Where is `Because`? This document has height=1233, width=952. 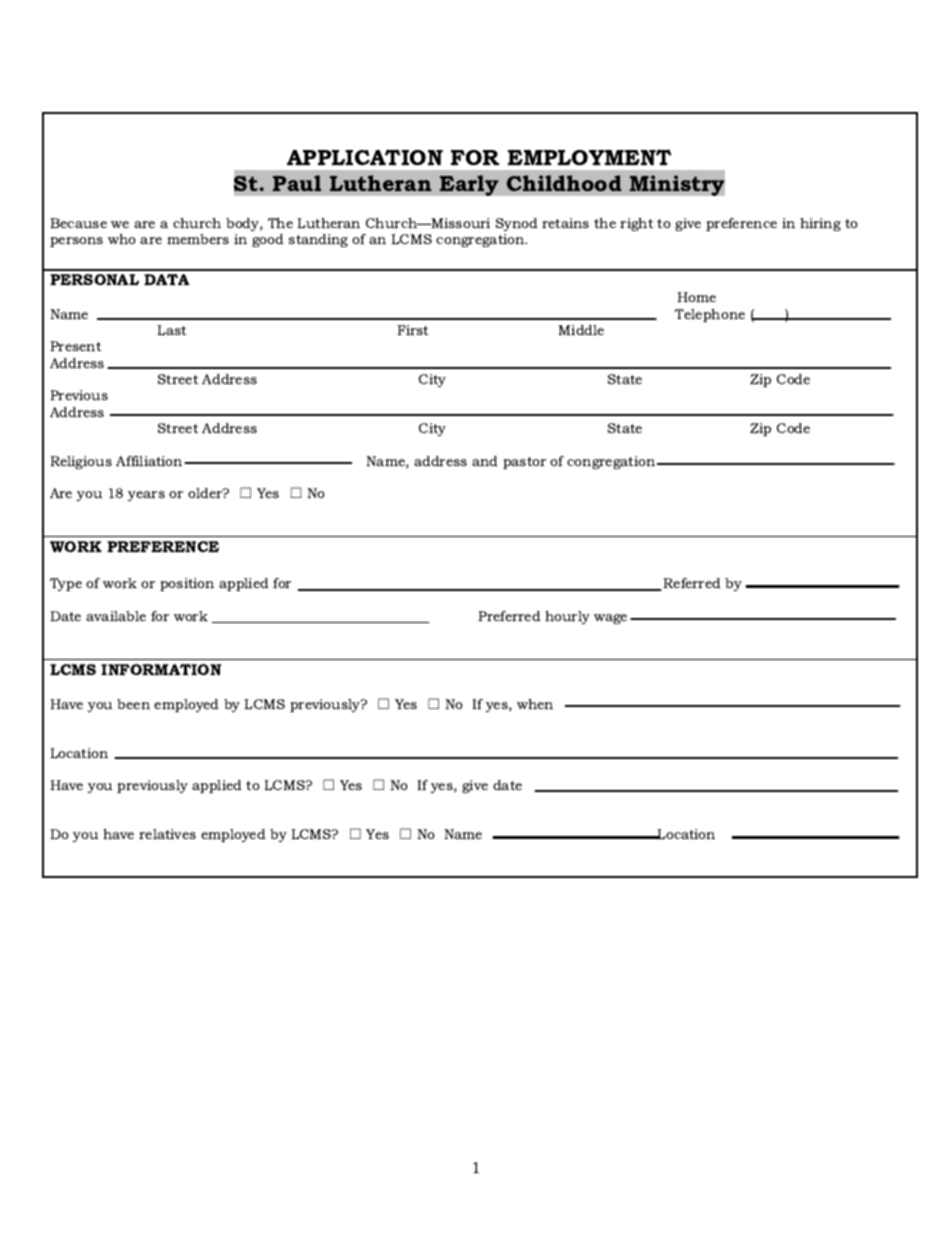
Because is located at coordinates (78, 223).
